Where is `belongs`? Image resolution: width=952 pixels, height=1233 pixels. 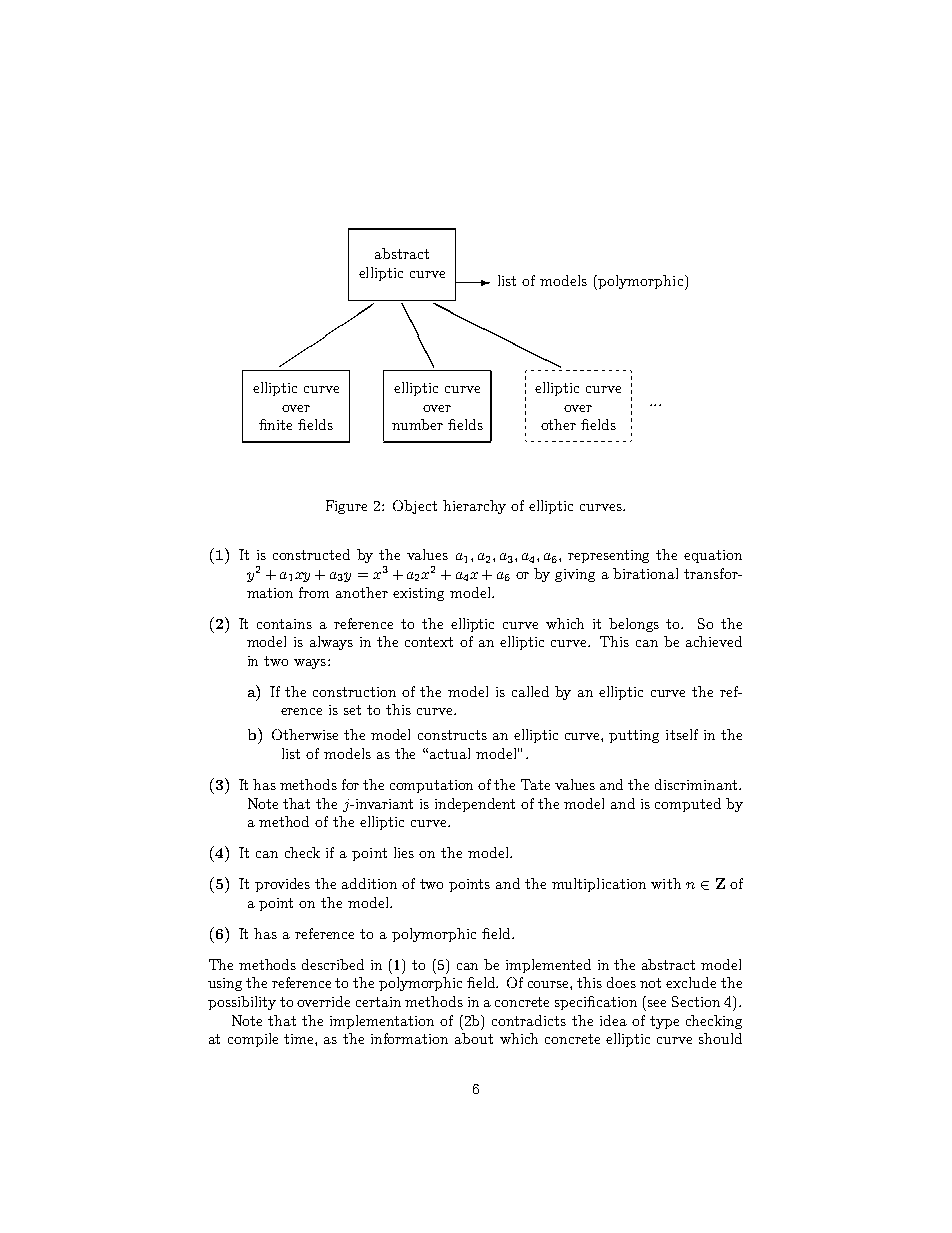
belongs is located at coordinates (634, 625).
